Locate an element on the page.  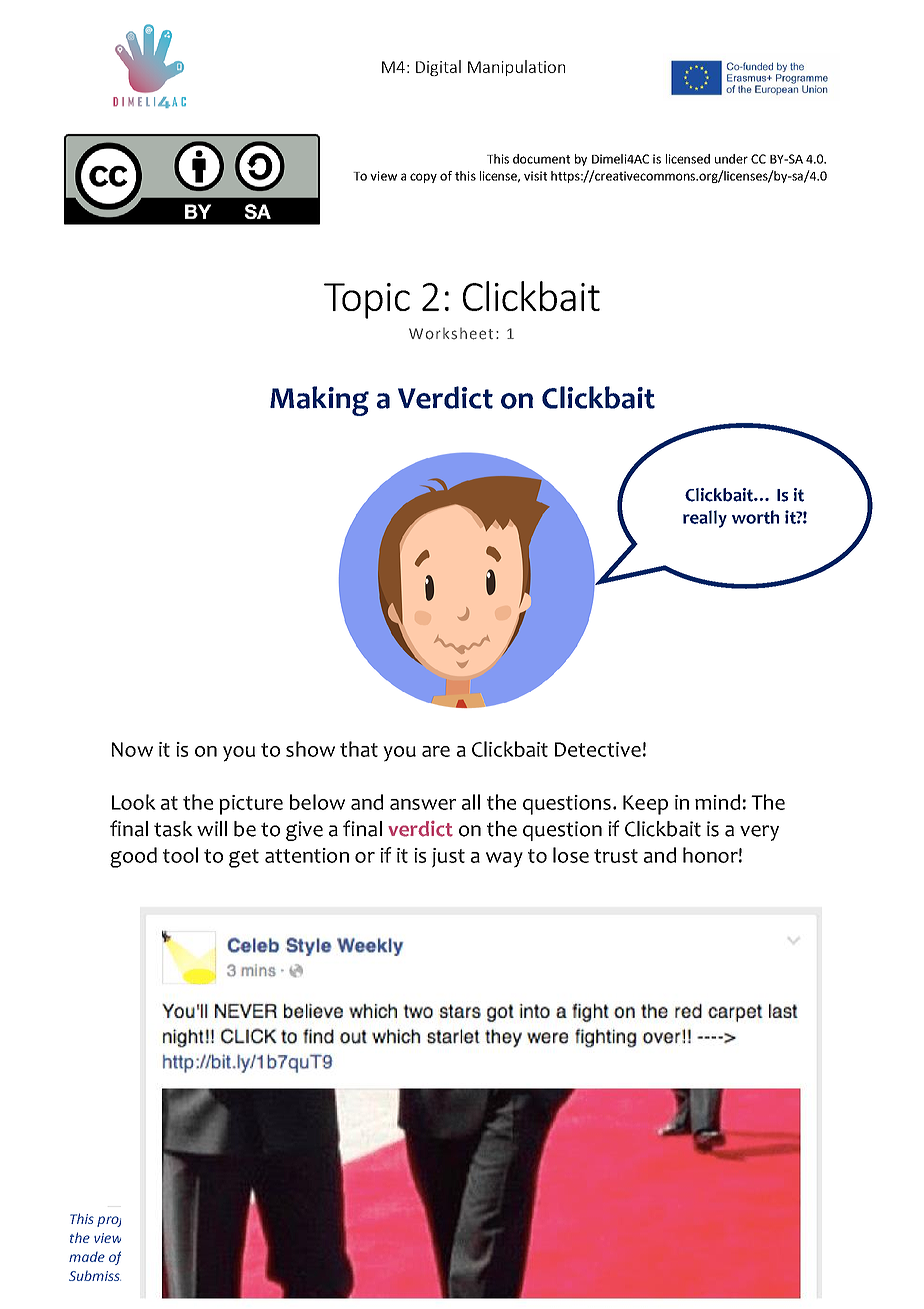
Digital is located at coordinates (438, 68).
